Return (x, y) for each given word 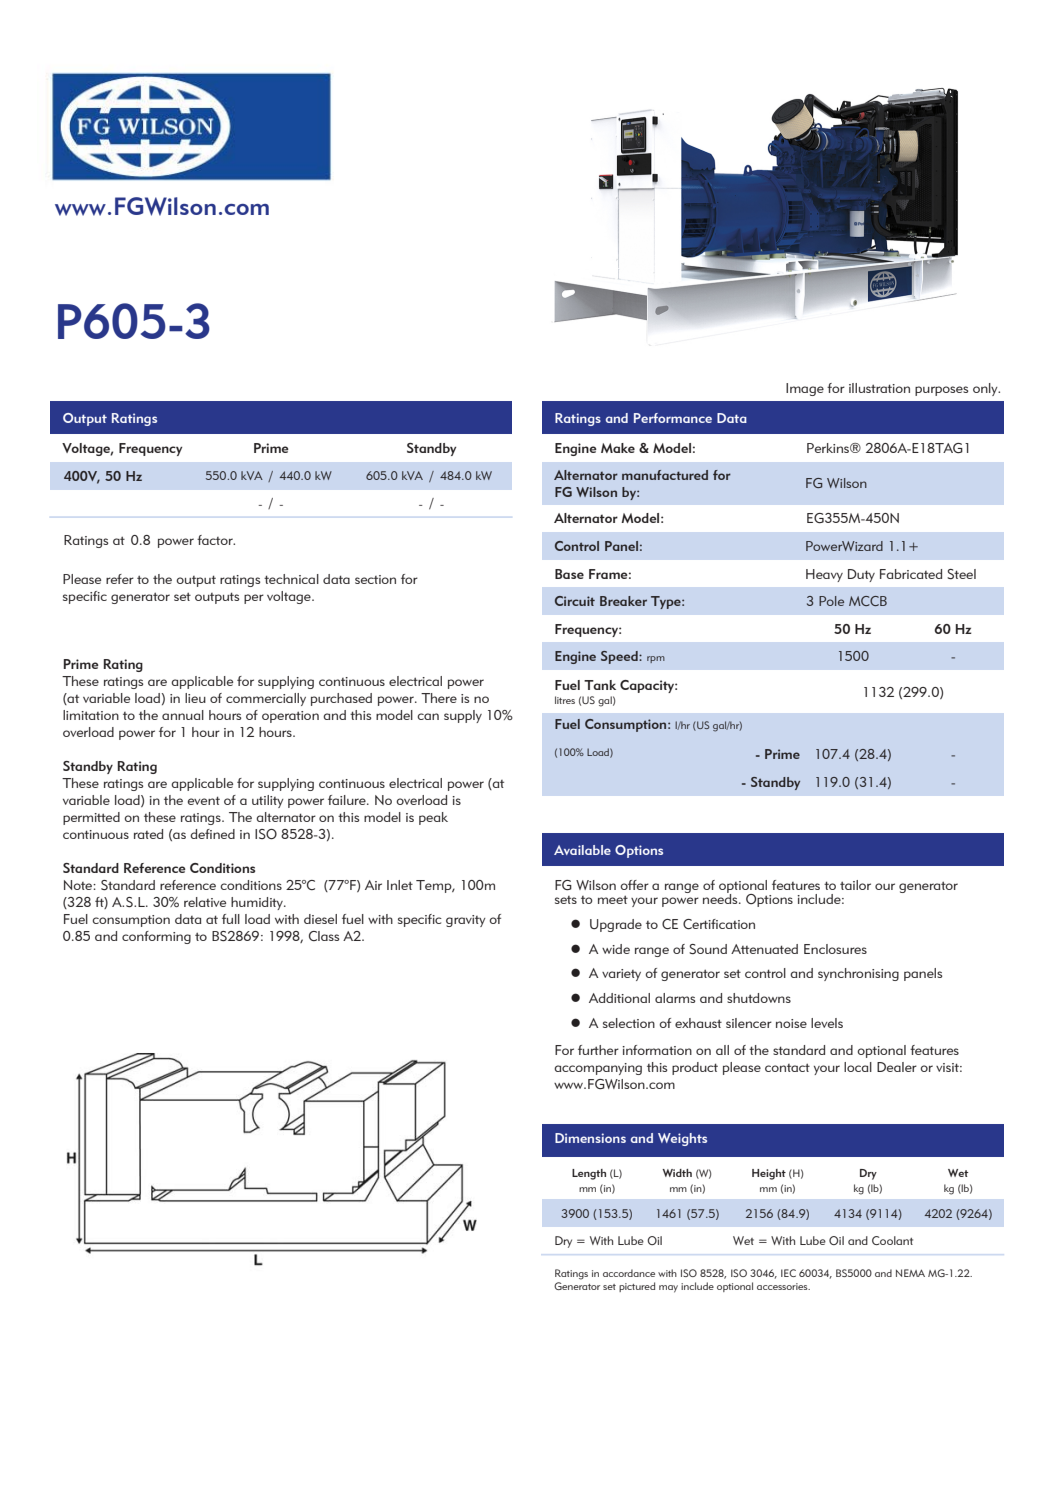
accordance (629, 1273)
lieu (195, 698)
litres (565, 700)
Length (589, 1174)
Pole (831, 601)
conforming (156, 937)
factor (216, 540)
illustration (879, 388)
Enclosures (835, 949)
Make (618, 448)
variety (621, 975)
